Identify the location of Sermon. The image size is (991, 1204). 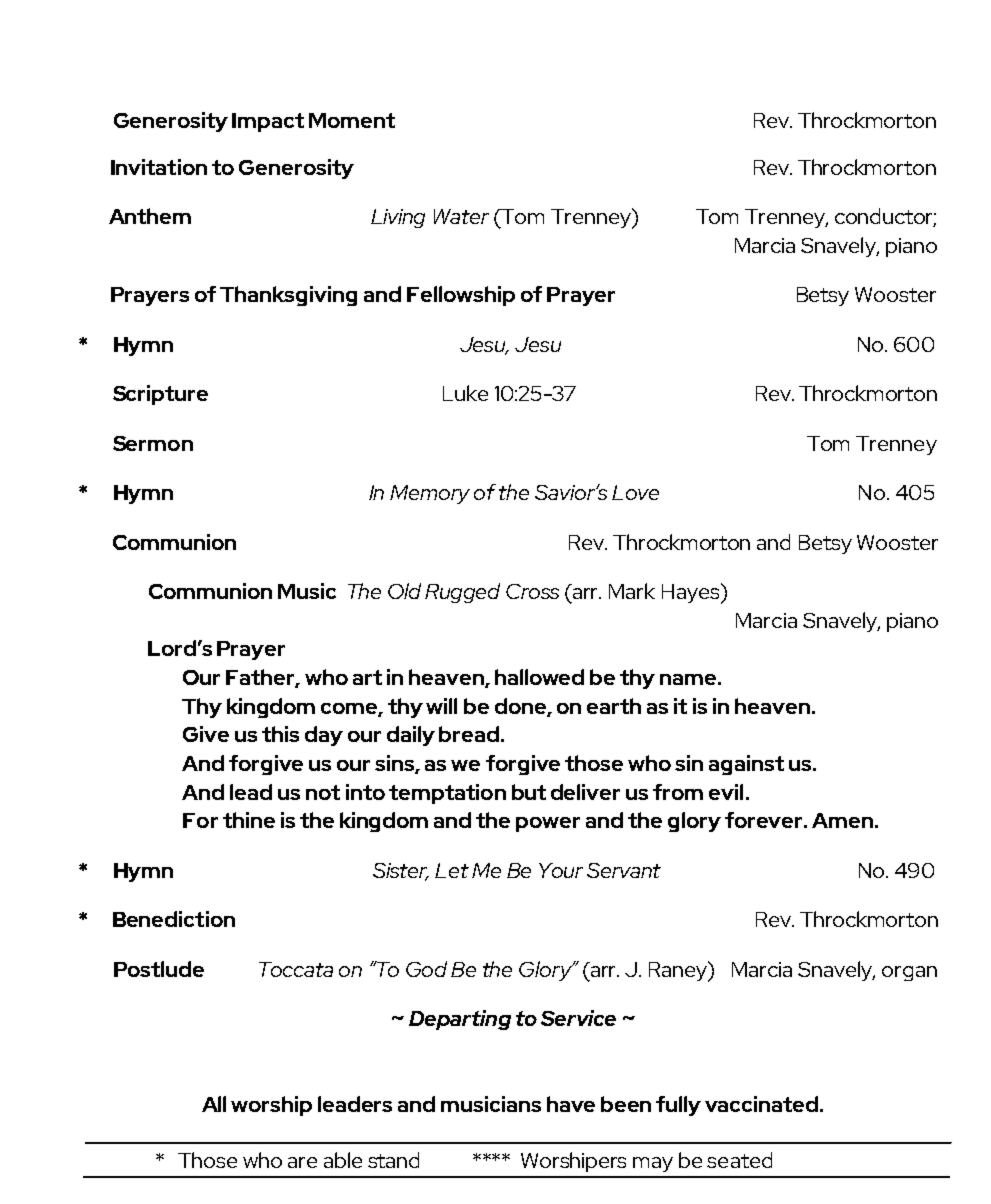
(153, 443).
